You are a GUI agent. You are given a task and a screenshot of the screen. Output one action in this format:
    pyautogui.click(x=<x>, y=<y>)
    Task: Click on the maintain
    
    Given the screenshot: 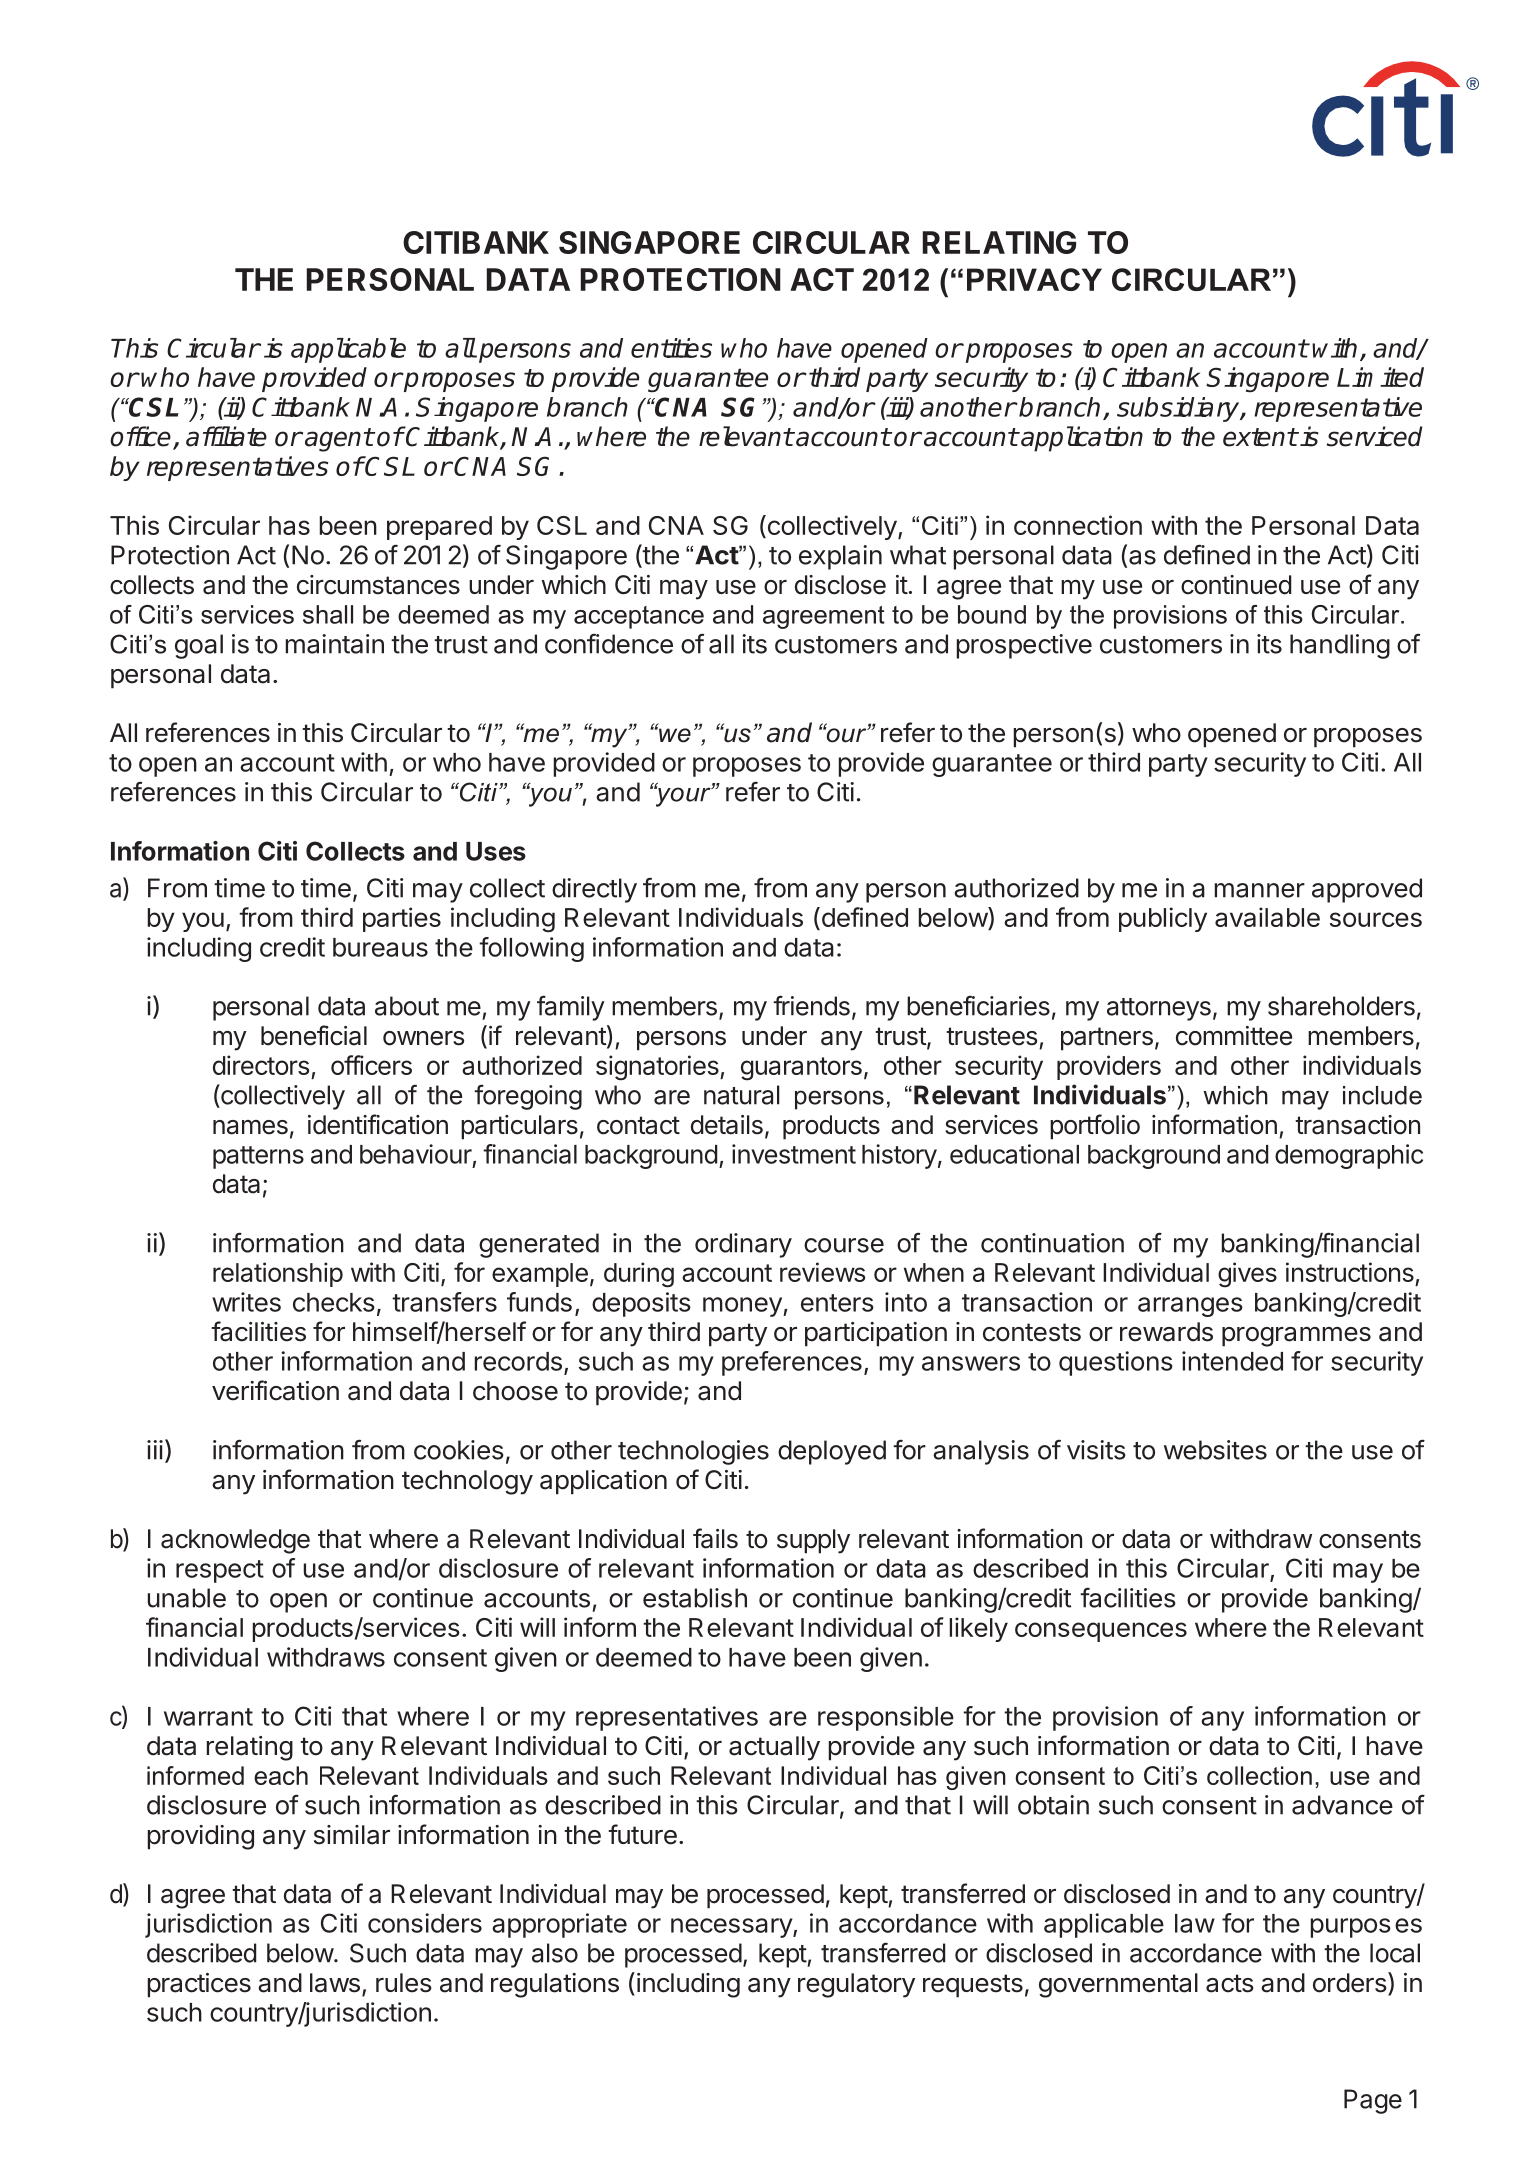 What is the action you would take?
    pyautogui.click(x=335, y=644)
